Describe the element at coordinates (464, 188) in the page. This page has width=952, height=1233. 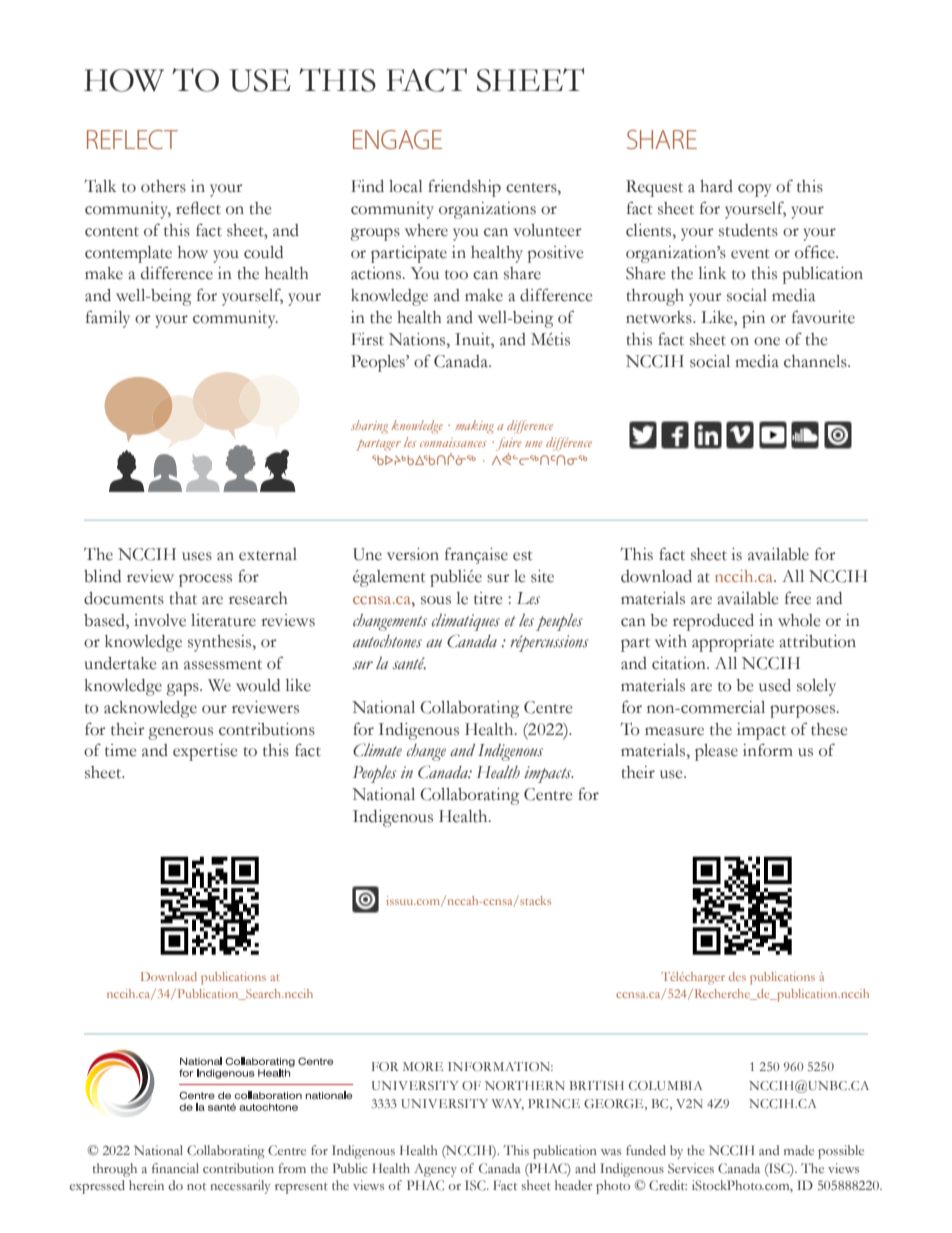
I see `friendship` at that location.
